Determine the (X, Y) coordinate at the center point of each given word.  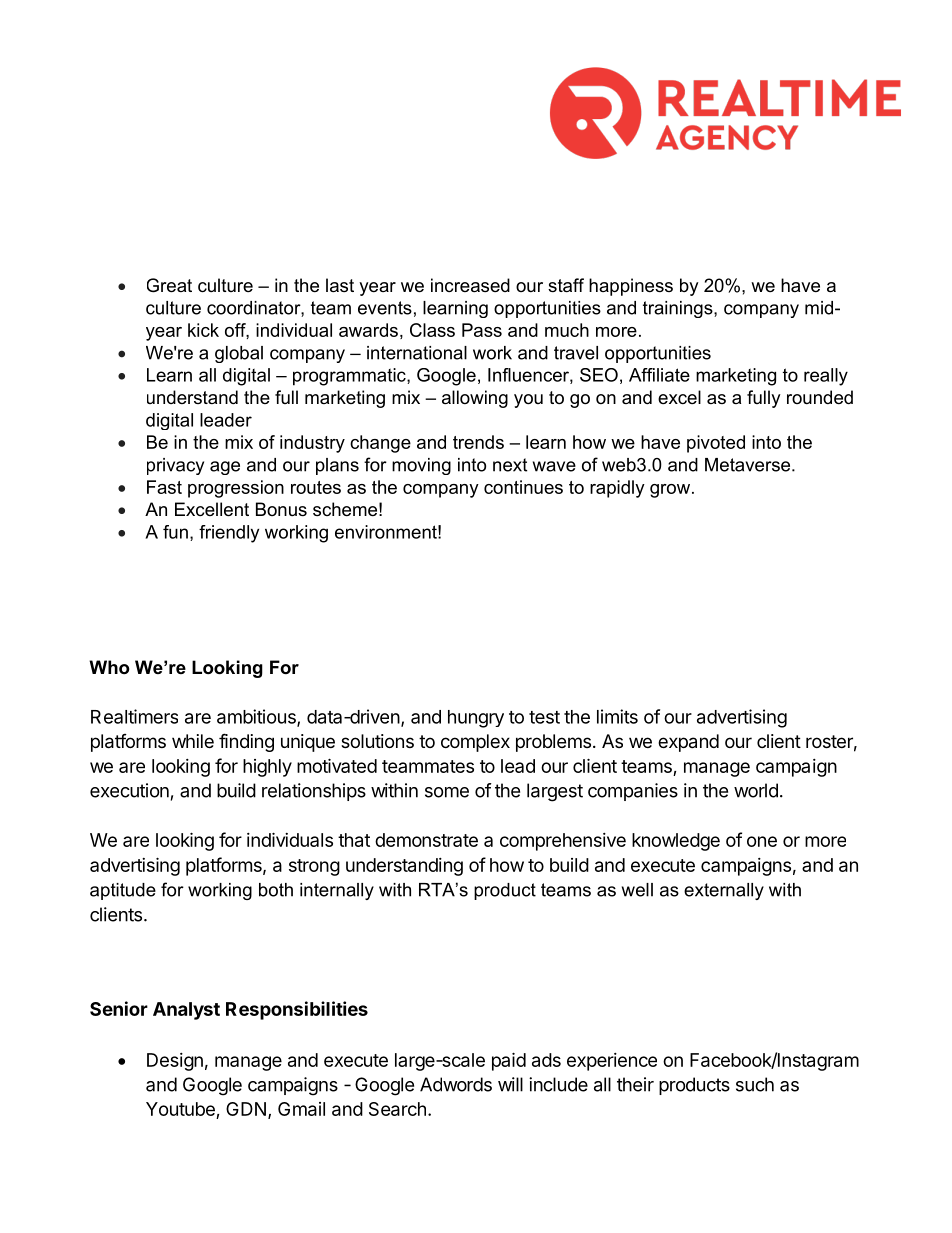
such (755, 1084)
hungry (476, 719)
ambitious (257, 717)
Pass (482, 330)
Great (169, 285)
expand (688, 743)
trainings (679, 309)
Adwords (456, 1084)
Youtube (181, 1110)
